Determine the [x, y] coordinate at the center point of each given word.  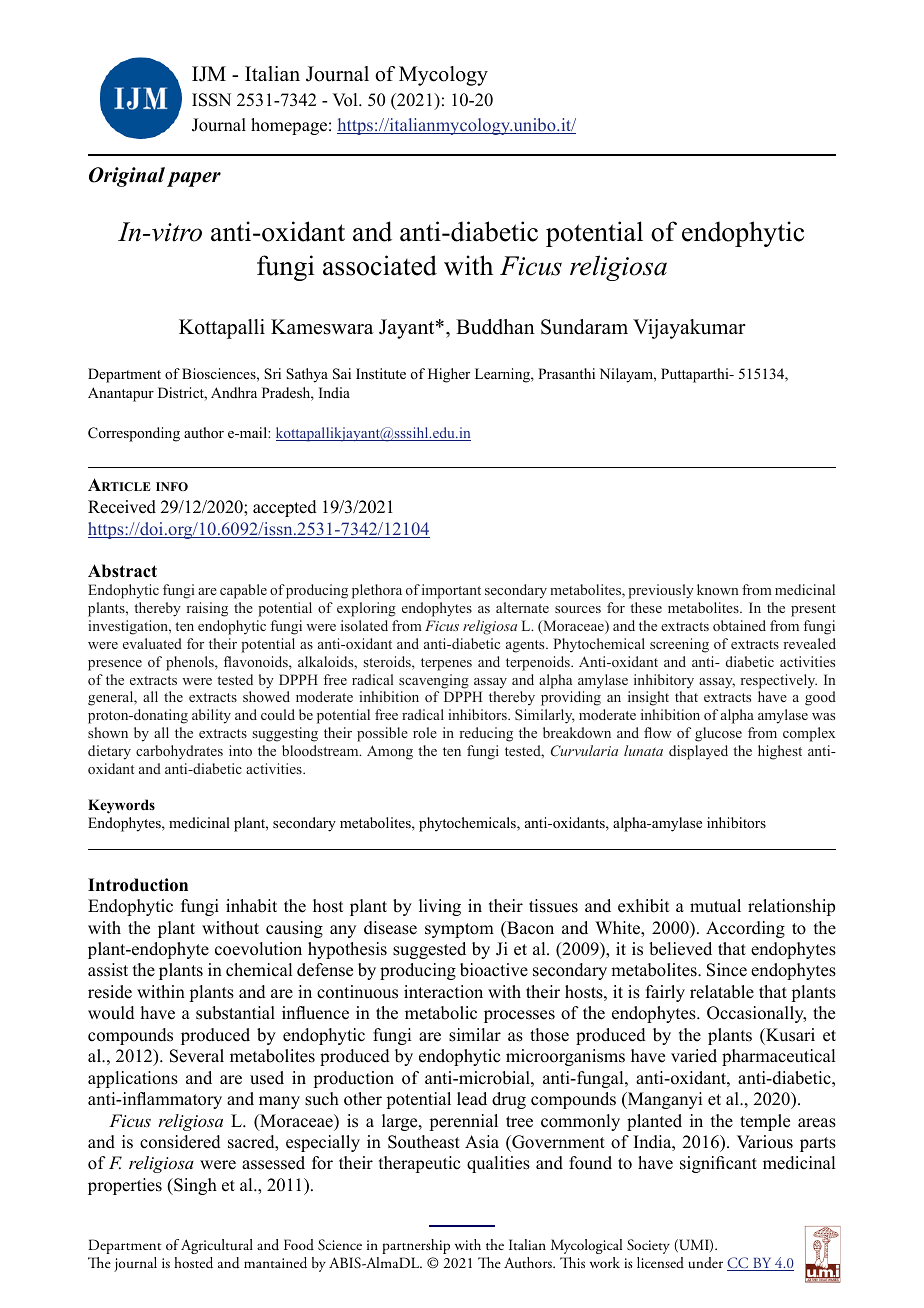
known [717, 589]
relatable [722, 992]
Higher [449, 375]
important [451, 591]
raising [207, 609]
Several [197, 1056]
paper [194, 179]
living [440, 907]
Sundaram [584, 327]
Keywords [121, 806]
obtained [739, 625]
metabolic [441, 1013]
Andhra [234, 392]
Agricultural [217, 1246]
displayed [698, 752]
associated [380, 265]
